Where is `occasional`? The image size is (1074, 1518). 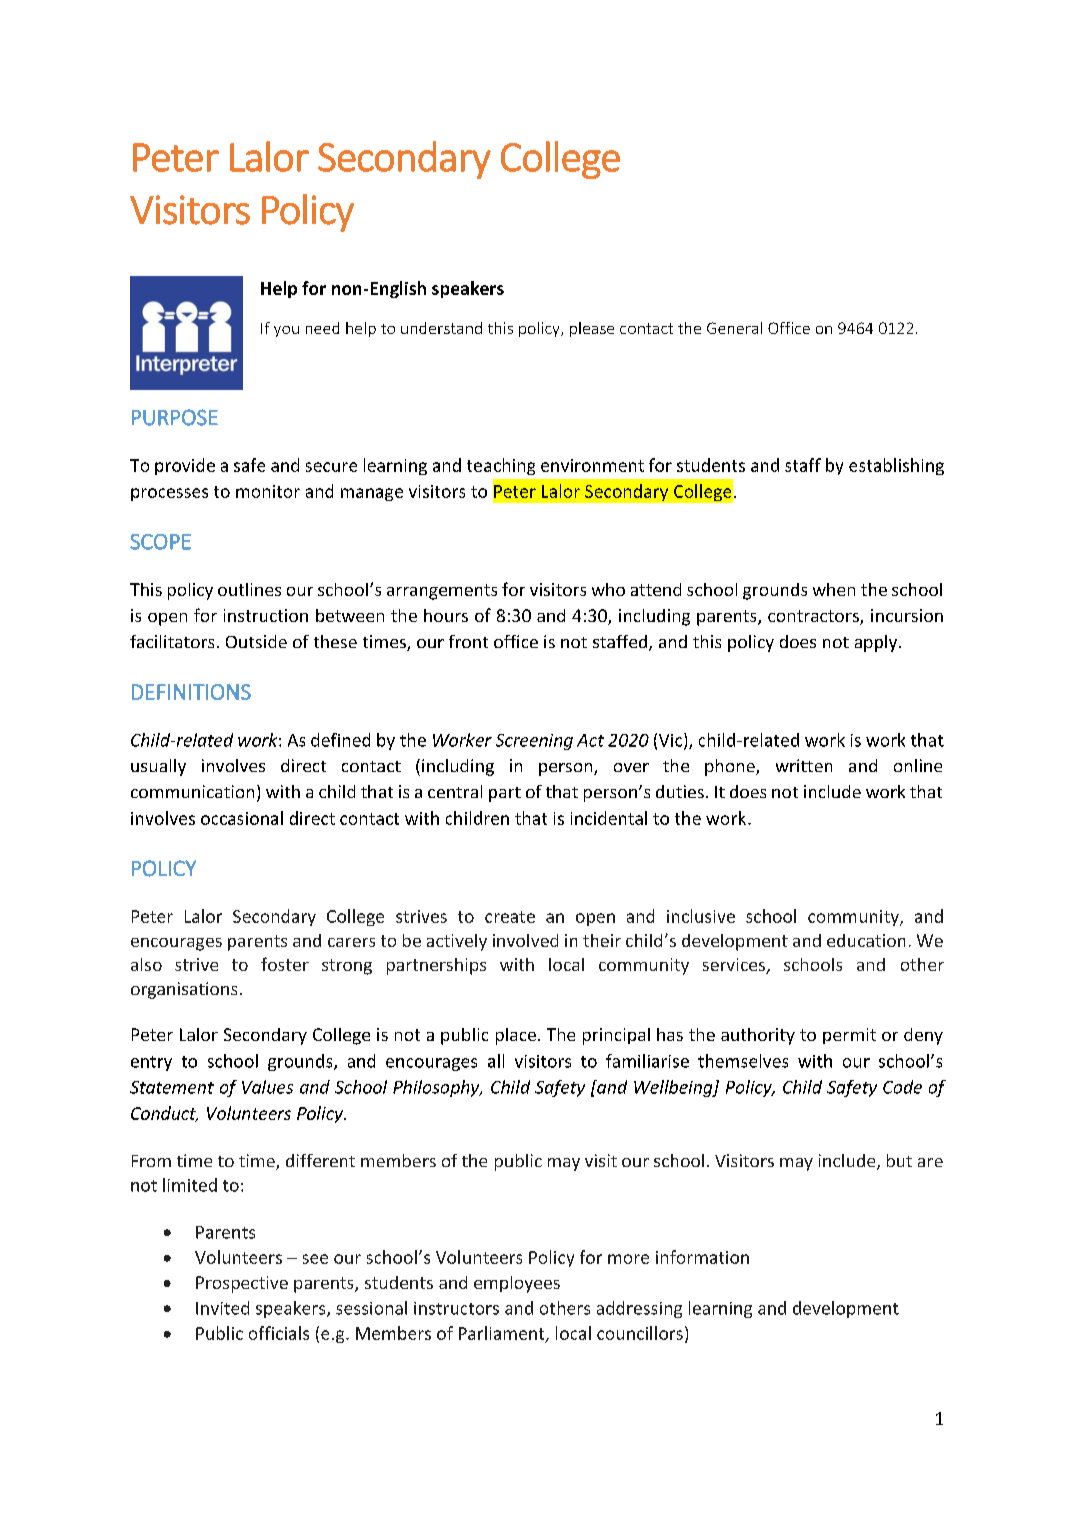
occasional is located at coordinates (242, 818).
